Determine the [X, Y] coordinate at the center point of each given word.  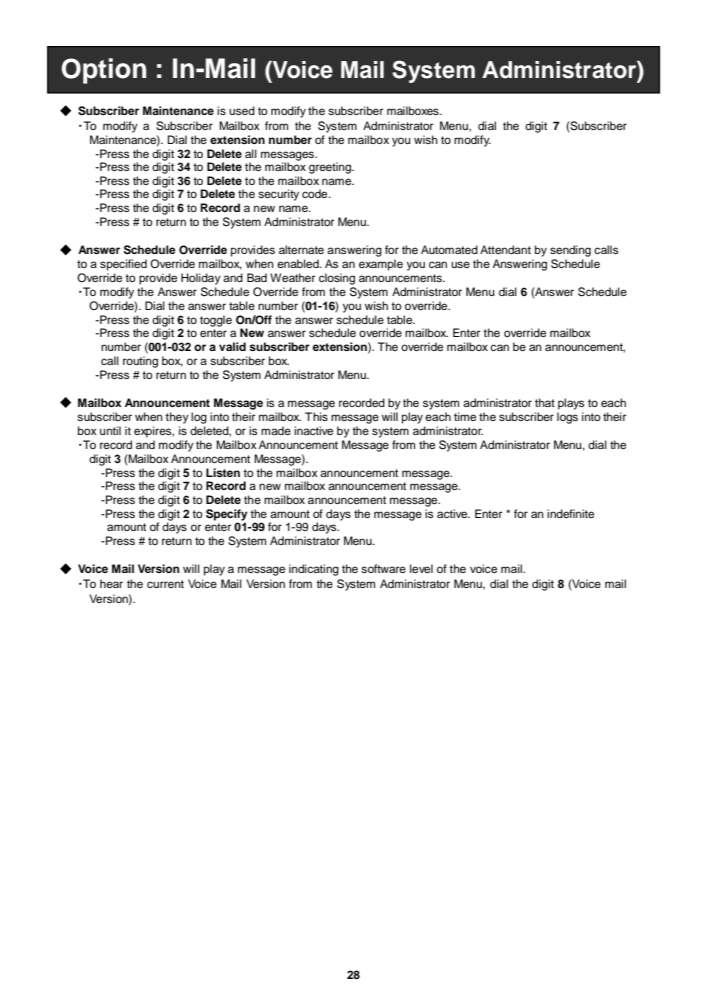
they [177, 418]
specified [123, 265]
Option [104, 71]
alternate [301, 249]
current [165, 584]
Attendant [505, 249]
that [545, 402]
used [242, 110]
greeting [331, 168]
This [316, 416]
